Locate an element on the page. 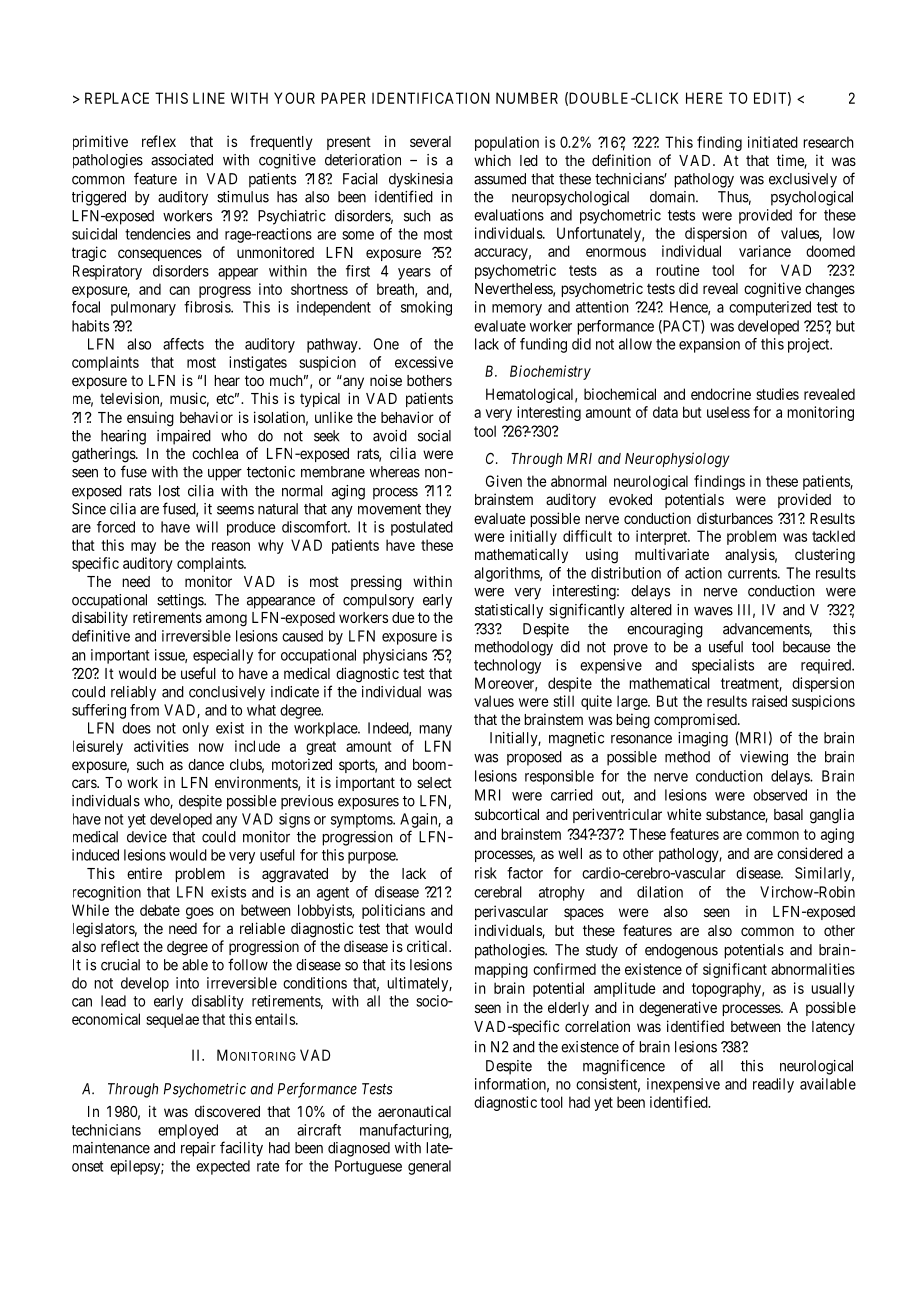 Image resolution: width=924 pixels, height=1308 pixels. employed is located at coordinates (188, 1131).
